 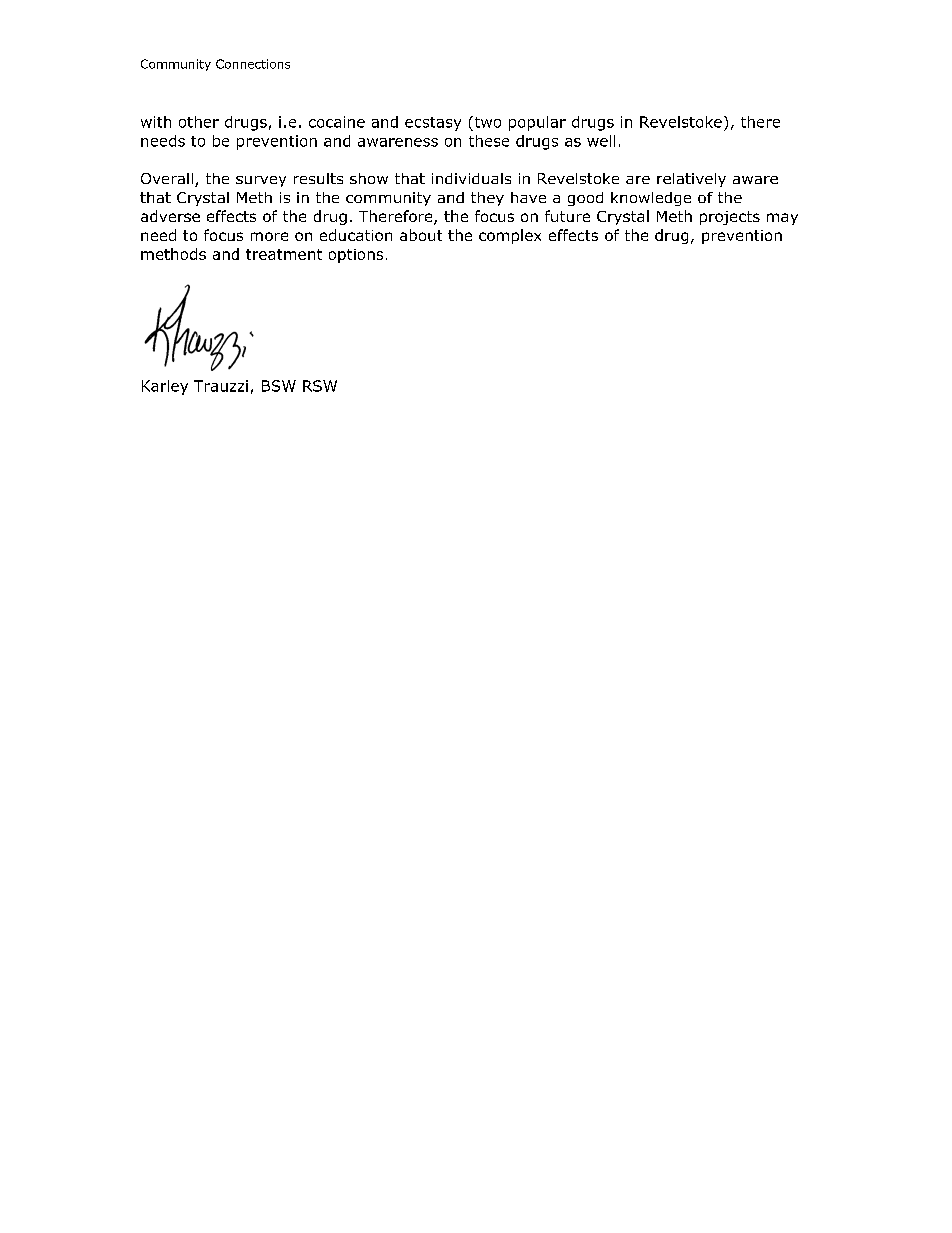 I want to click on well, so click(x=601, y=141).
